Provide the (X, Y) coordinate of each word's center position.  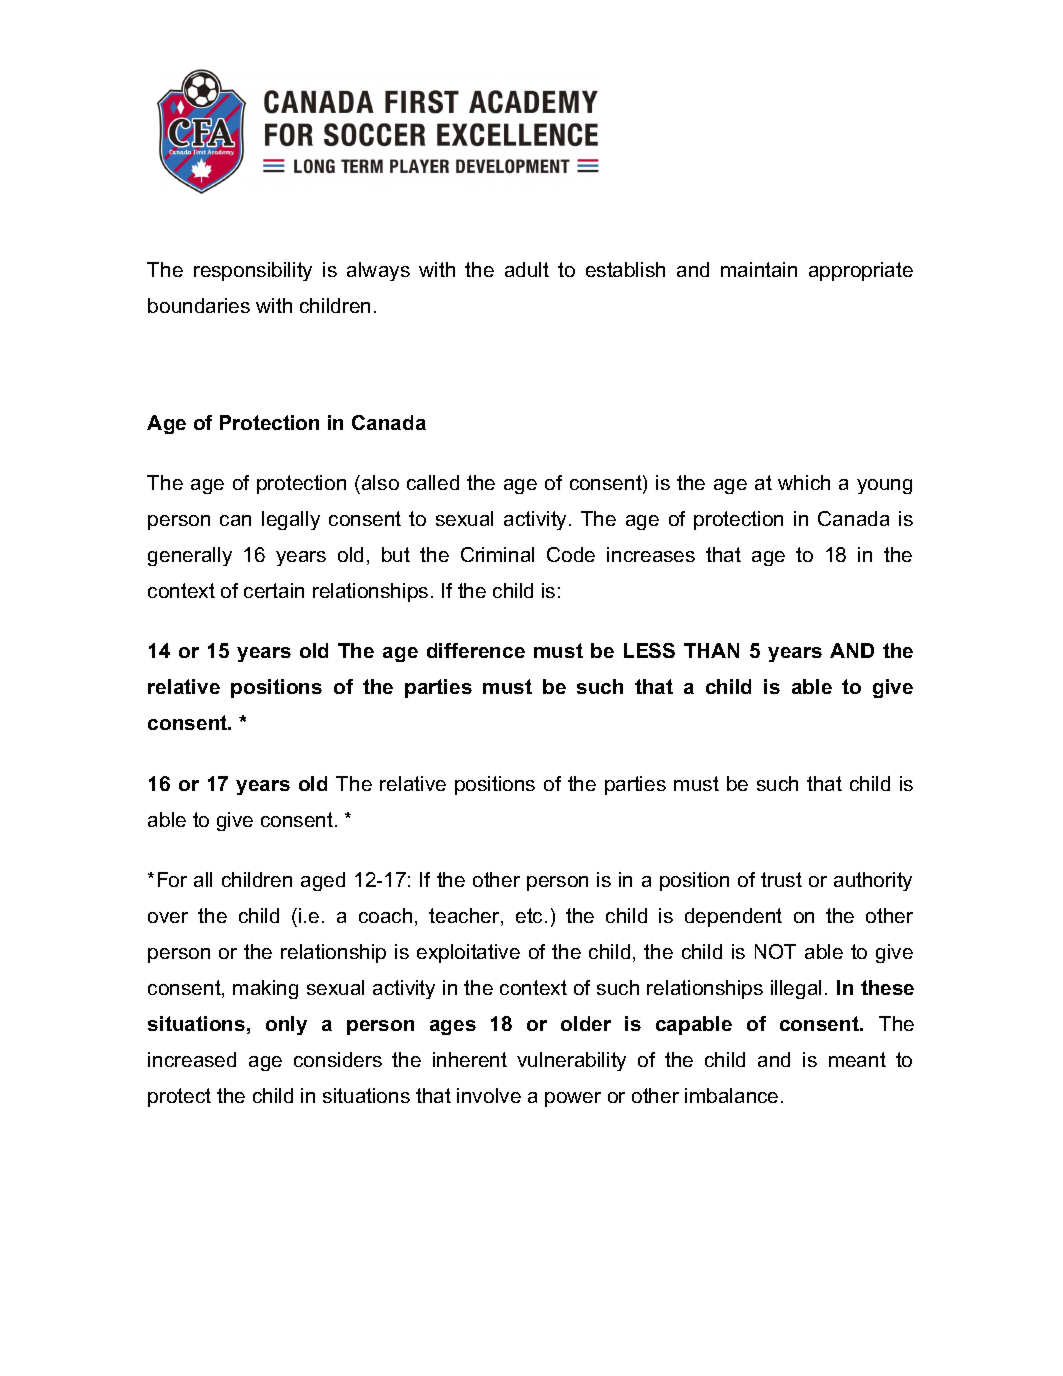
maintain (759, 269)
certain (274, 590)
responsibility (253, 271)
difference (476, 650)
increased (192, 1059)
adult (527, 269)
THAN (711, 650)
